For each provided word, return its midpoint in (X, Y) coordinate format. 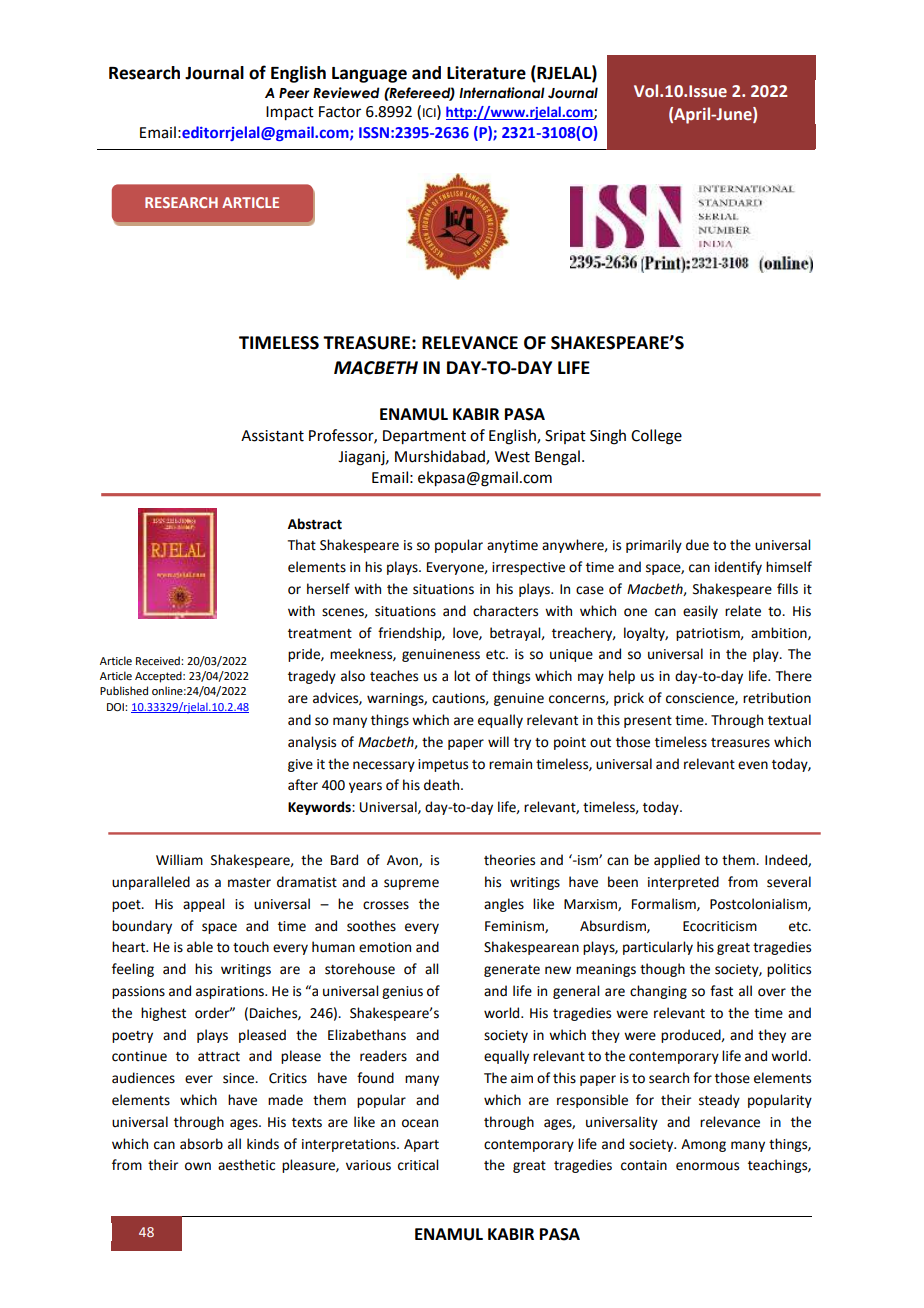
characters (505, 611)
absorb (201, 1144)
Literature (486, 73)
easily (700, 612)
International (502, 93)
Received (159, 660)
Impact (290, 113)
